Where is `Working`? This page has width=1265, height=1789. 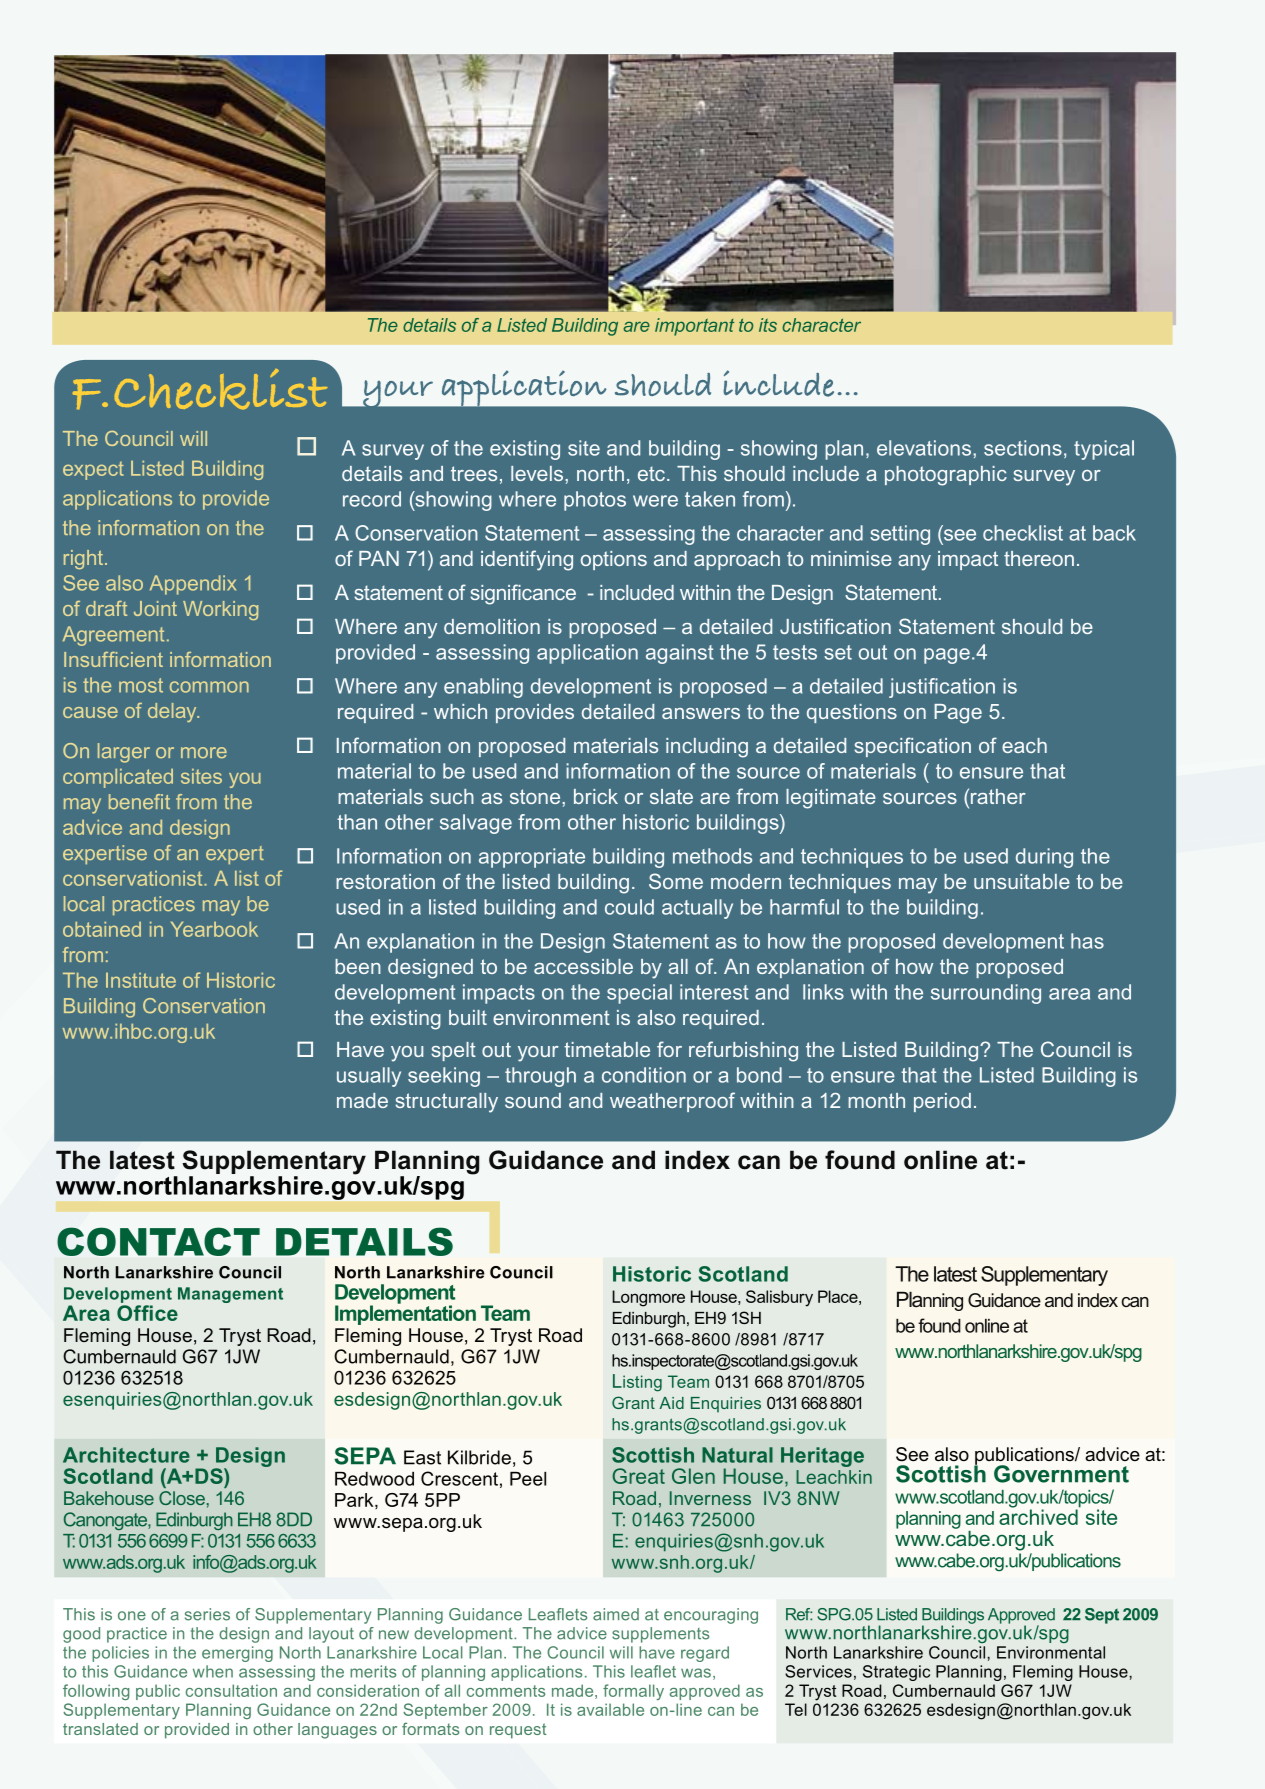
Working is located at coordinates (220, 610).
